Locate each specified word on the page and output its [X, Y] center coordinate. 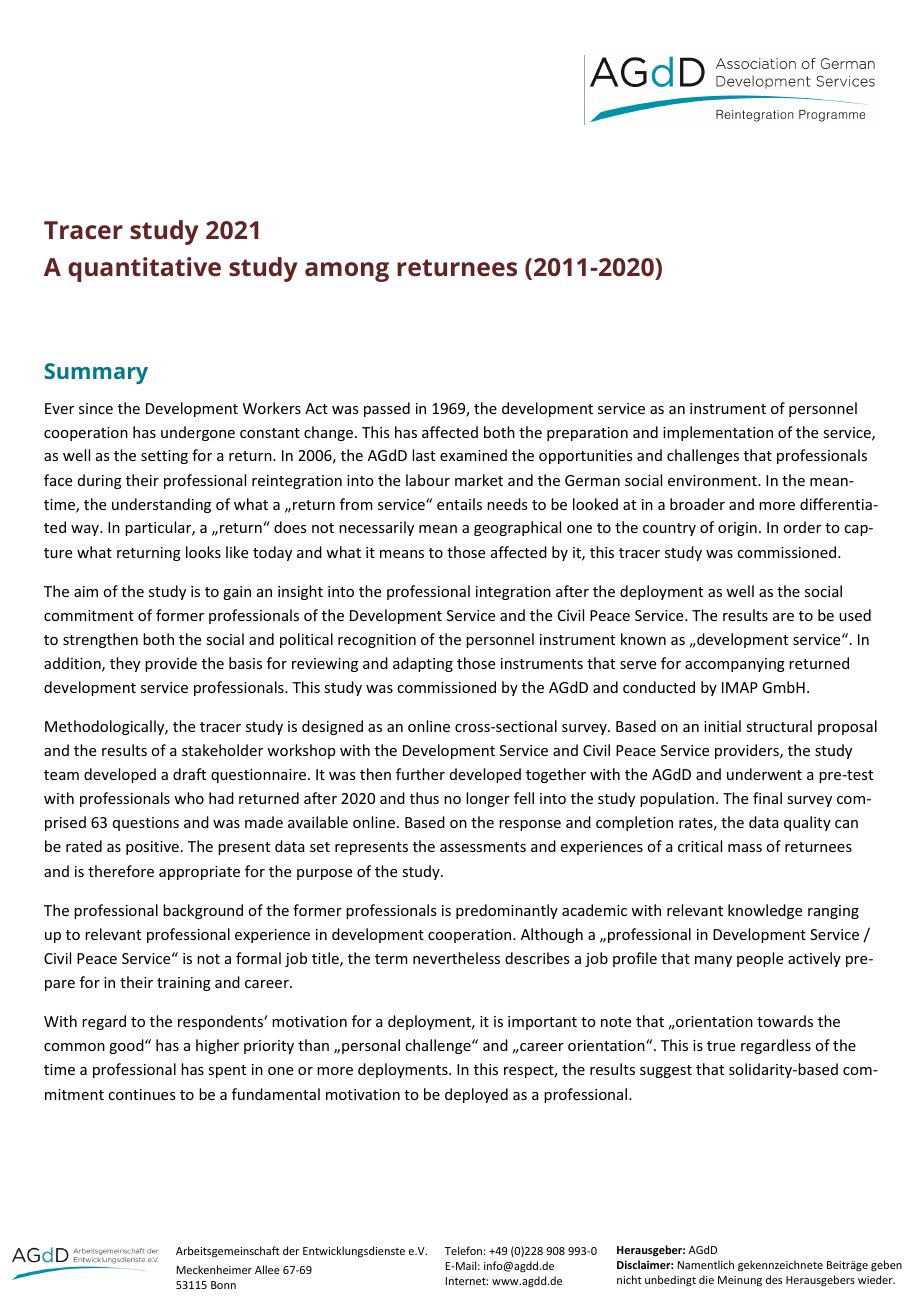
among [347, 272]
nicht [629, 1279]
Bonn [223, 1285]
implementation [718, 433]
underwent [764, 774]
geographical [517, 528]
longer [488, 799]
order [802, 527]
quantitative [144, 269]
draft [189, 774]
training [184, 984]
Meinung [740, 1281]
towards [785, 1021]
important [542, 1023]
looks [203, 552]
